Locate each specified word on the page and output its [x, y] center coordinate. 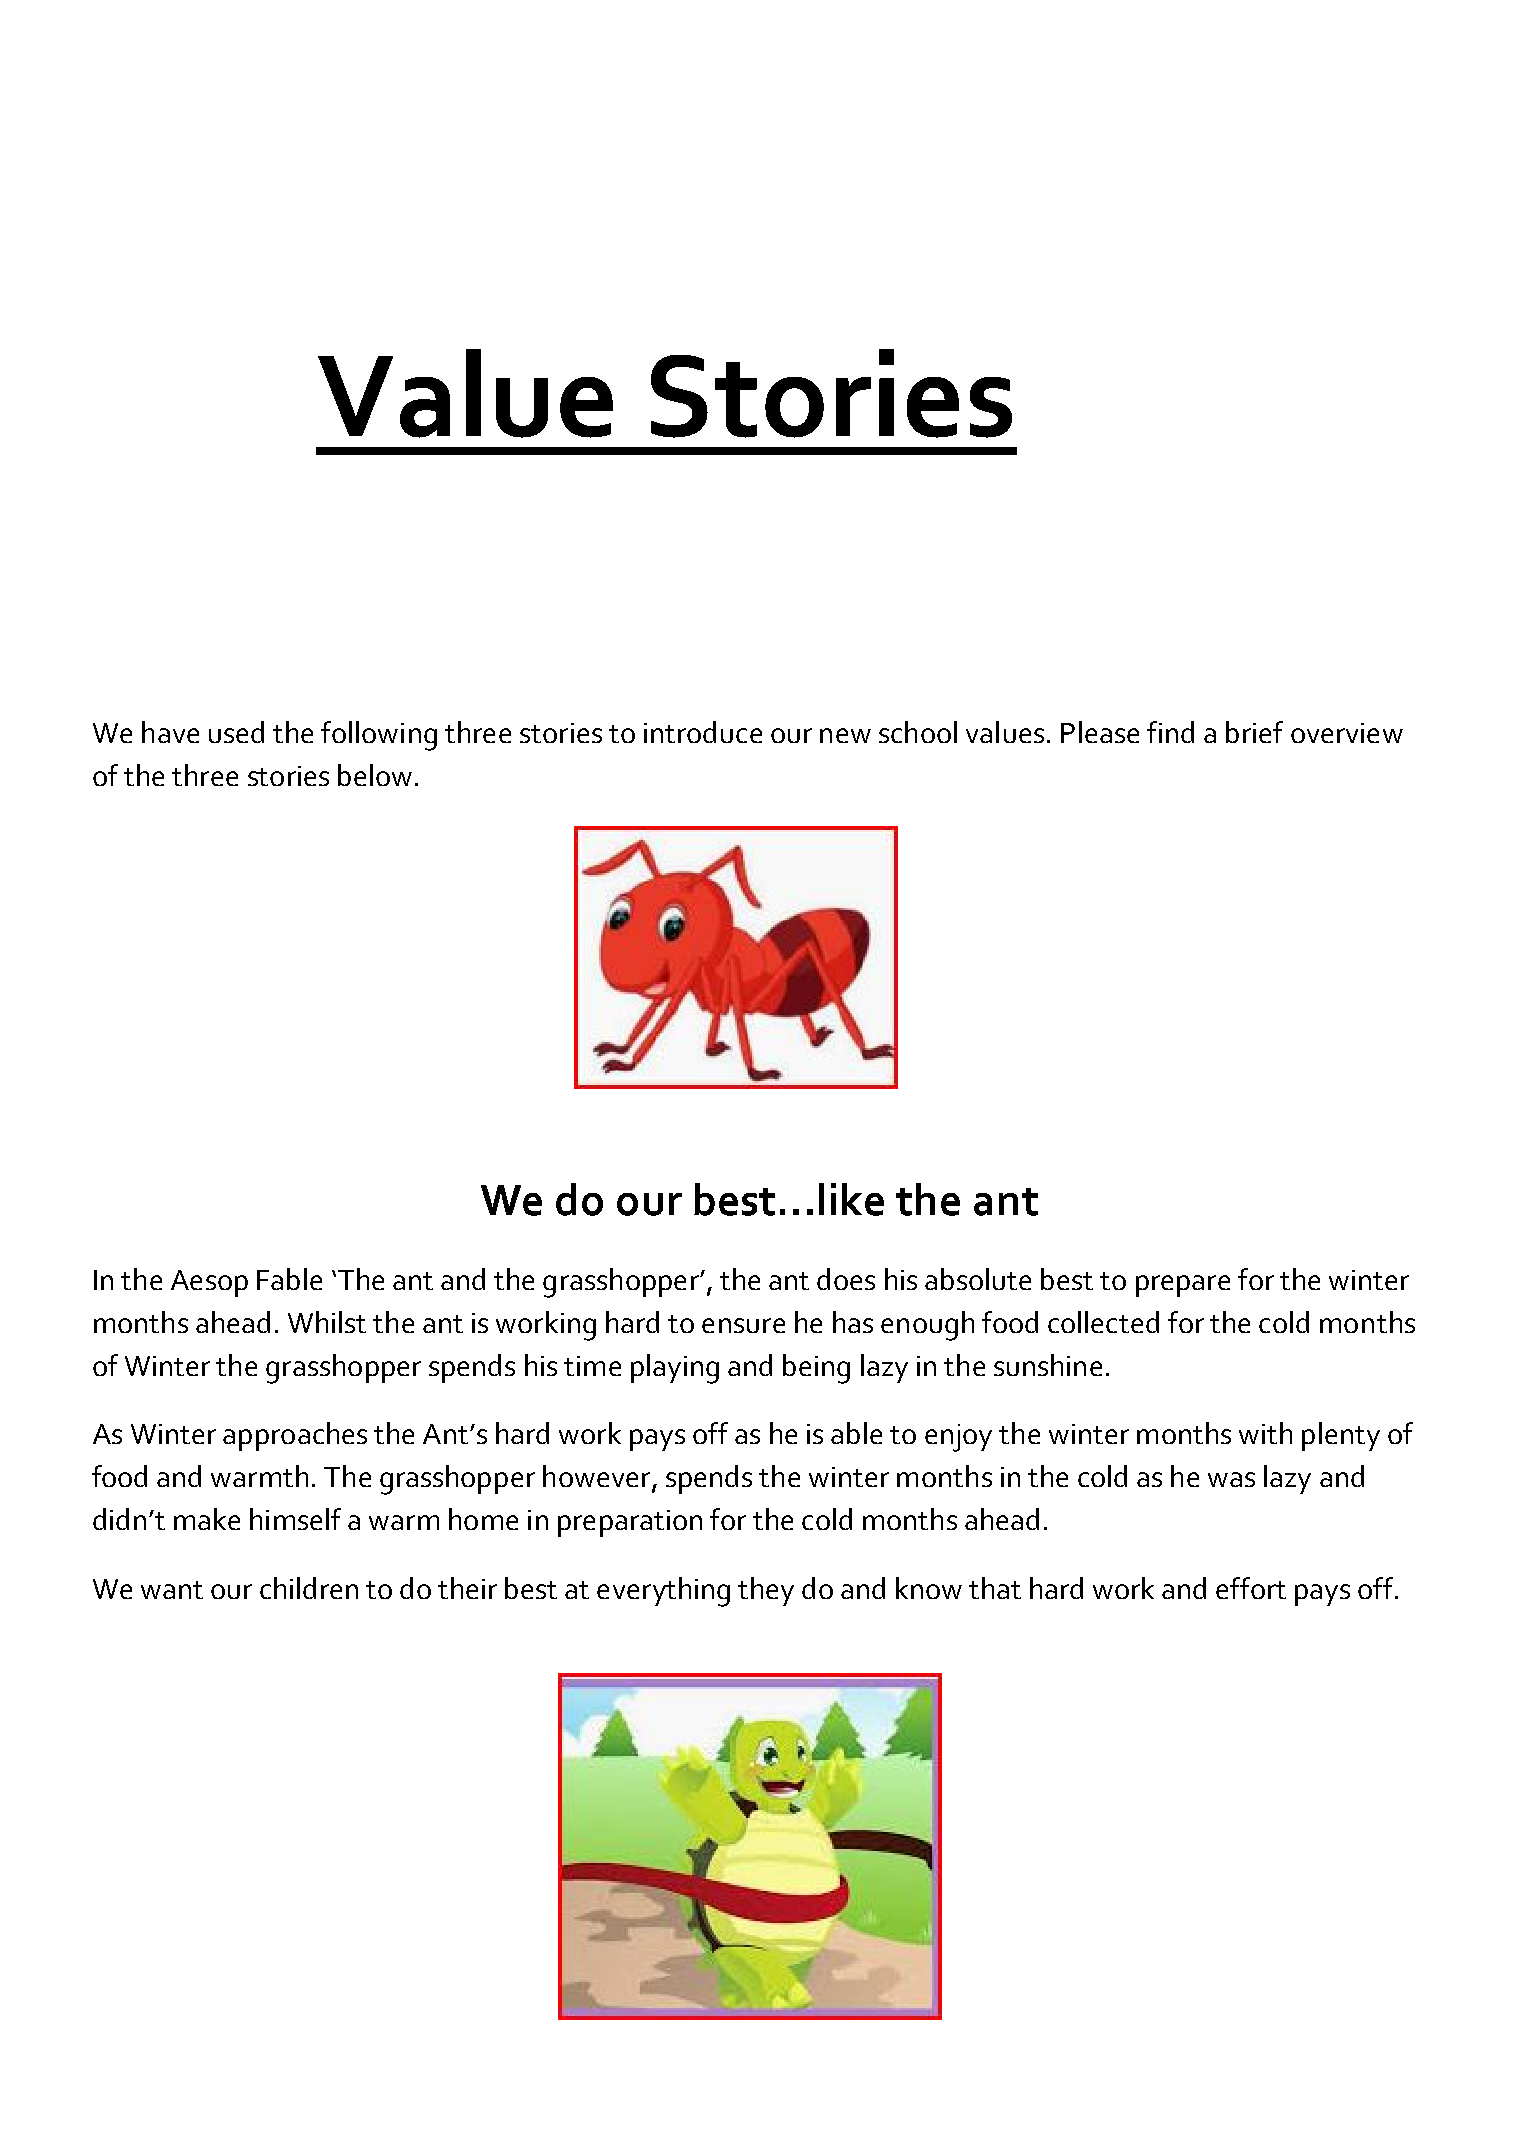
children [309, 1588]
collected [1103, 1322]
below [375, 775]
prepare [1183, 1286]
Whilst [327, 1322]
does [846, 1279]
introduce [703, 732]
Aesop [209, 1283]
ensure [743, 1325]
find [1170, 732]
